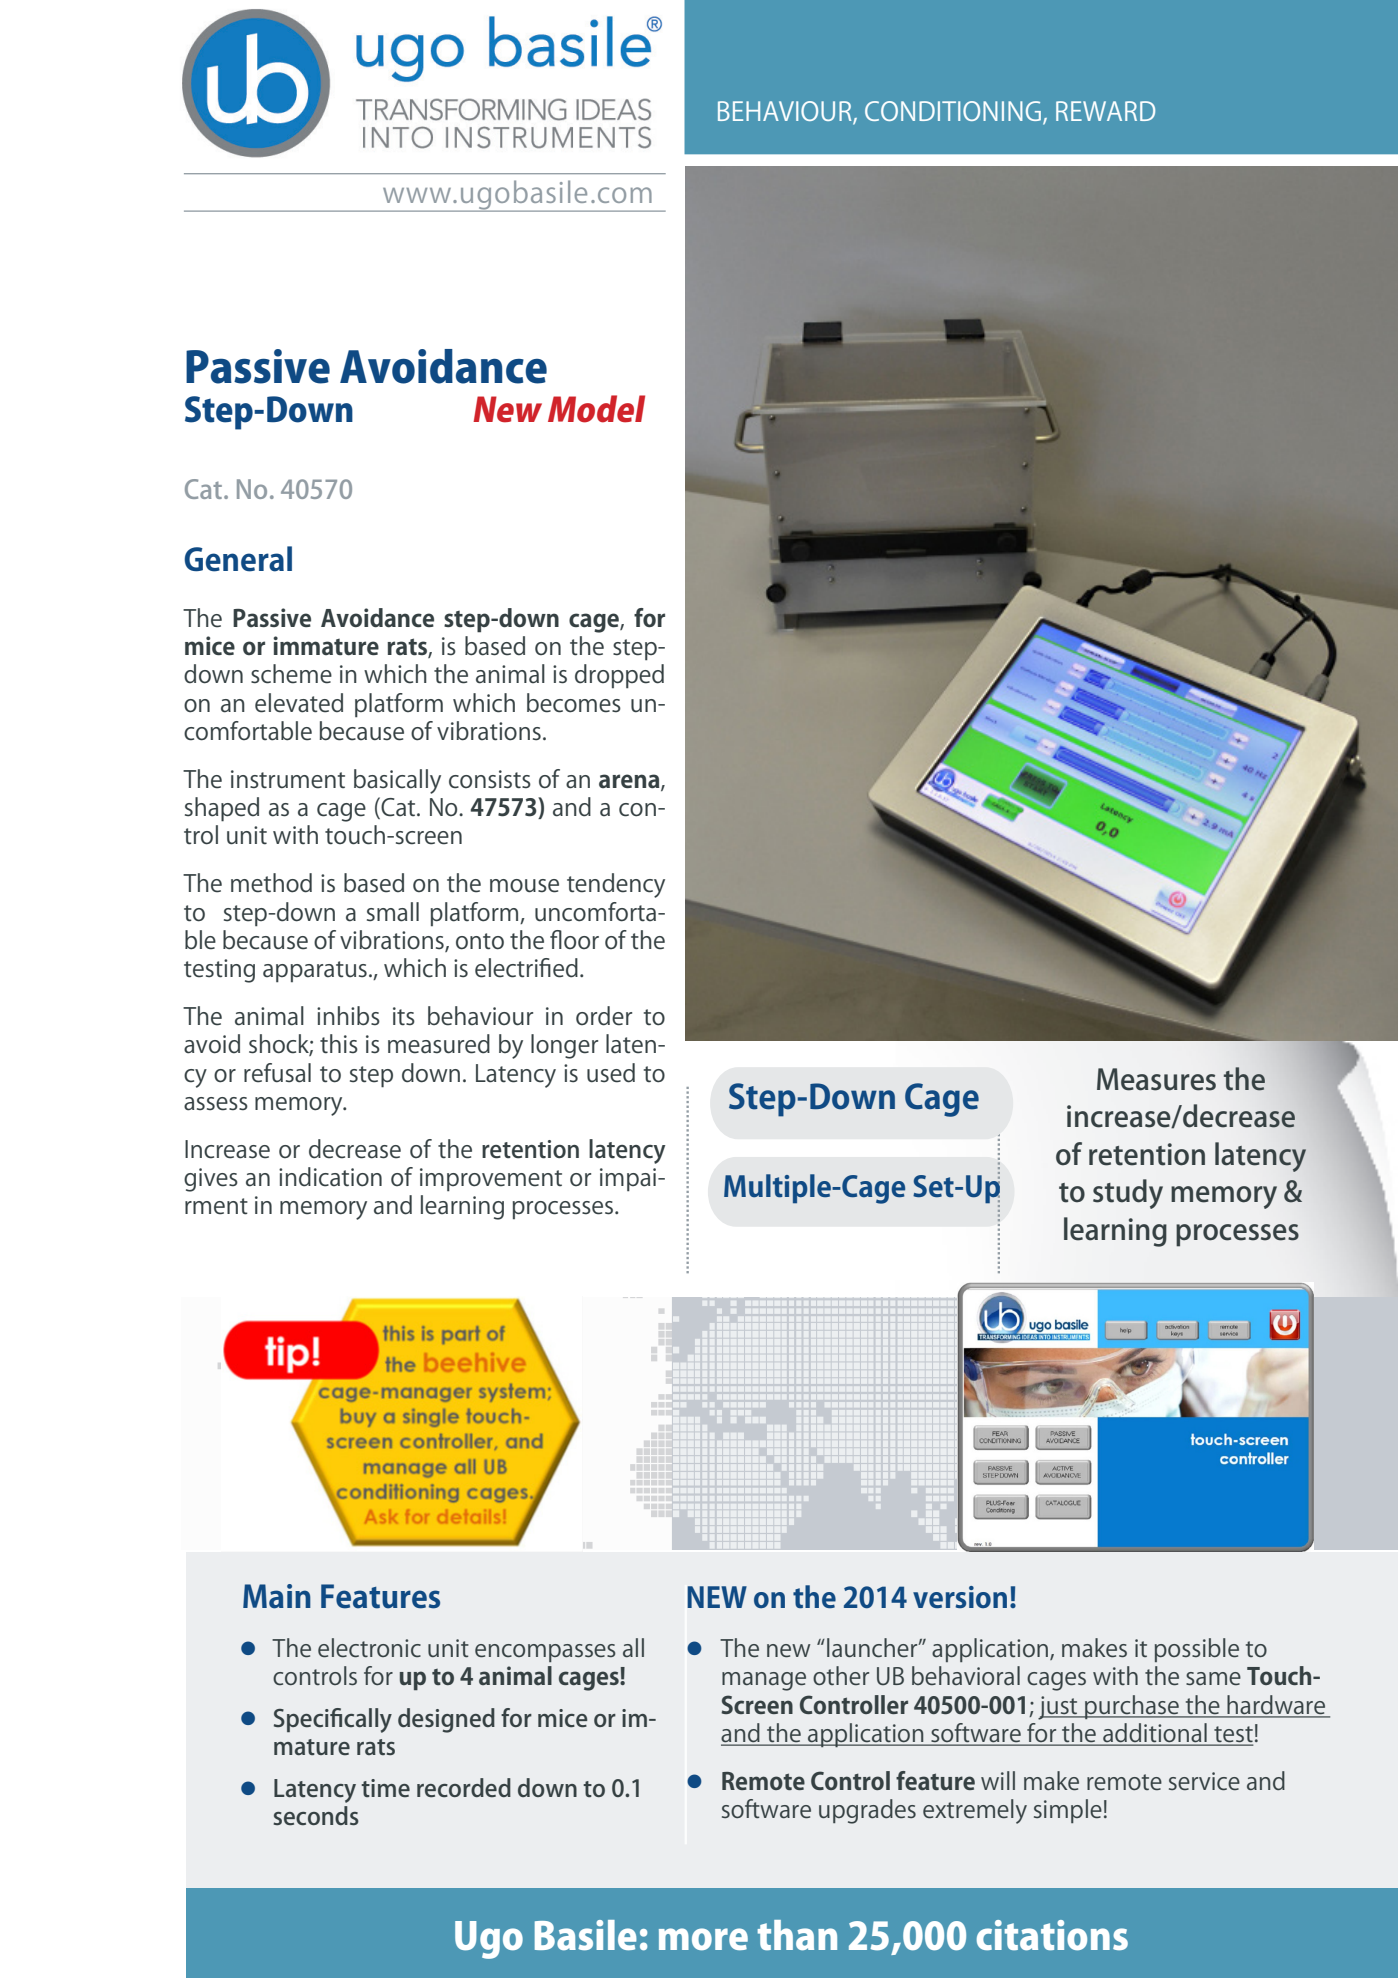 Image resolution: width=1398 pixels, height=1978 pixels. What do you see at coordinates (277, 1596) in the document?
I see `Main` at bounding box center [277, 1596].
